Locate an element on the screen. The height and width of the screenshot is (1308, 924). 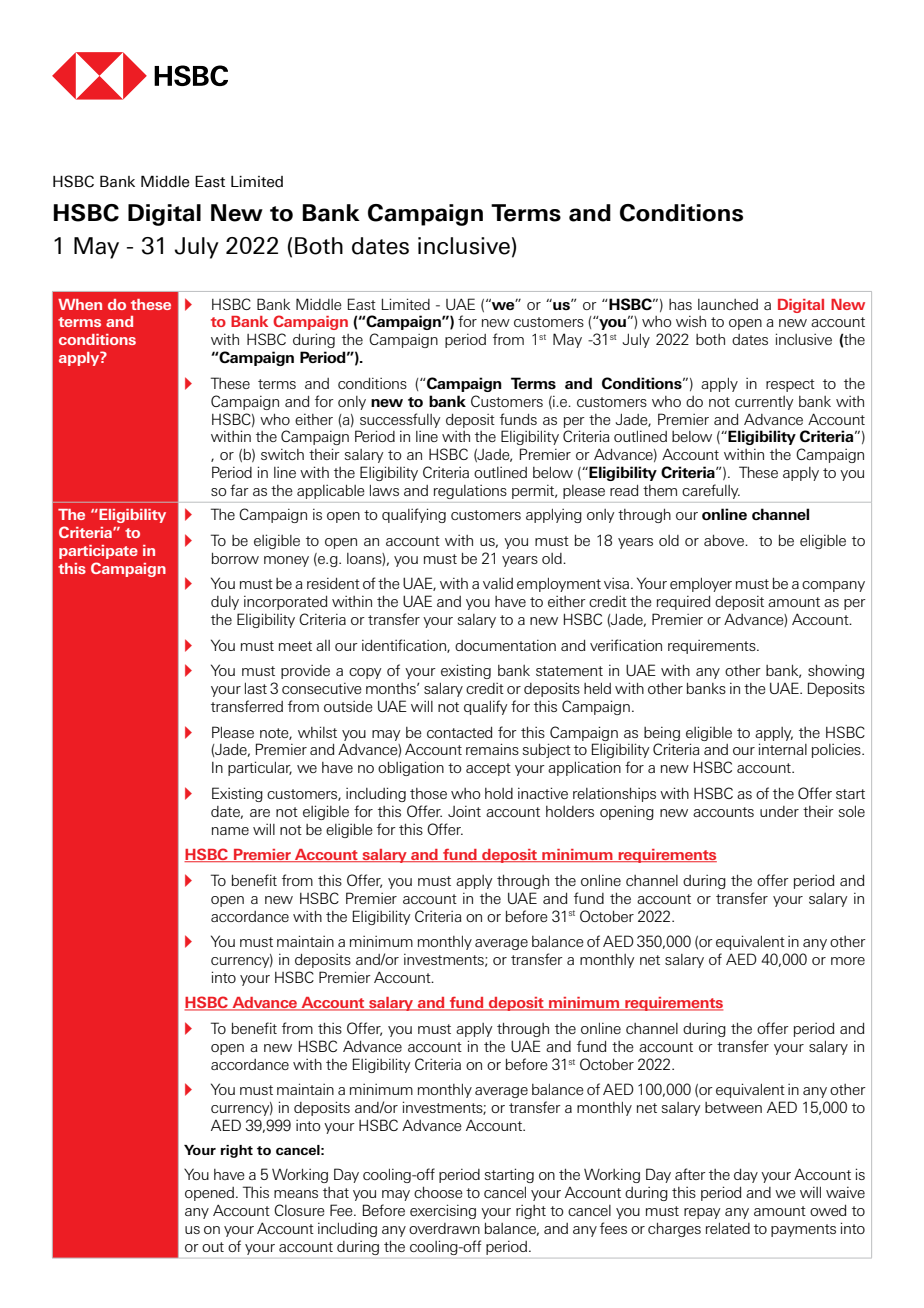
means is located at coordinates (296, 1194).
